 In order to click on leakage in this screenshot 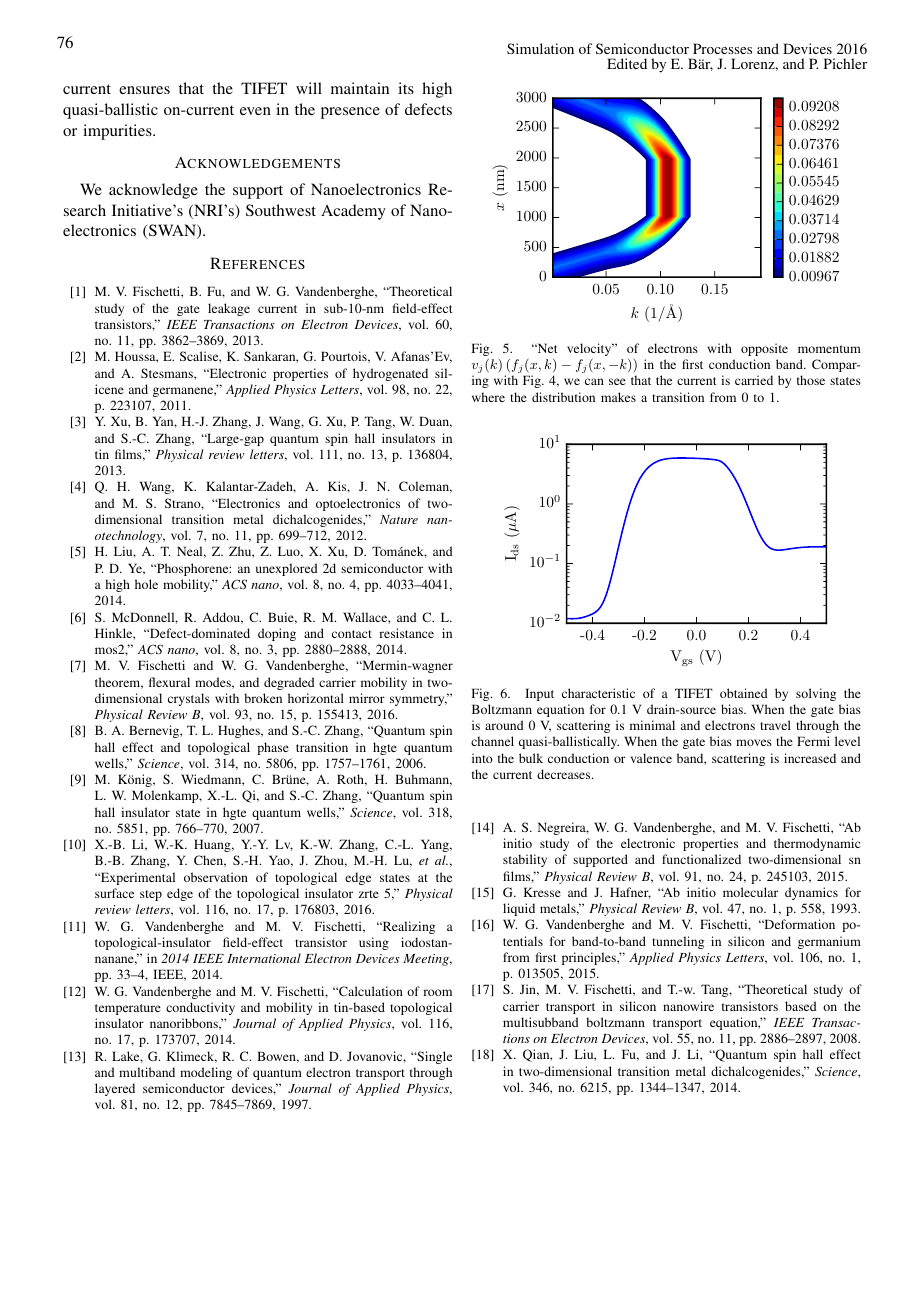, I will do `click(229, 309)`.
